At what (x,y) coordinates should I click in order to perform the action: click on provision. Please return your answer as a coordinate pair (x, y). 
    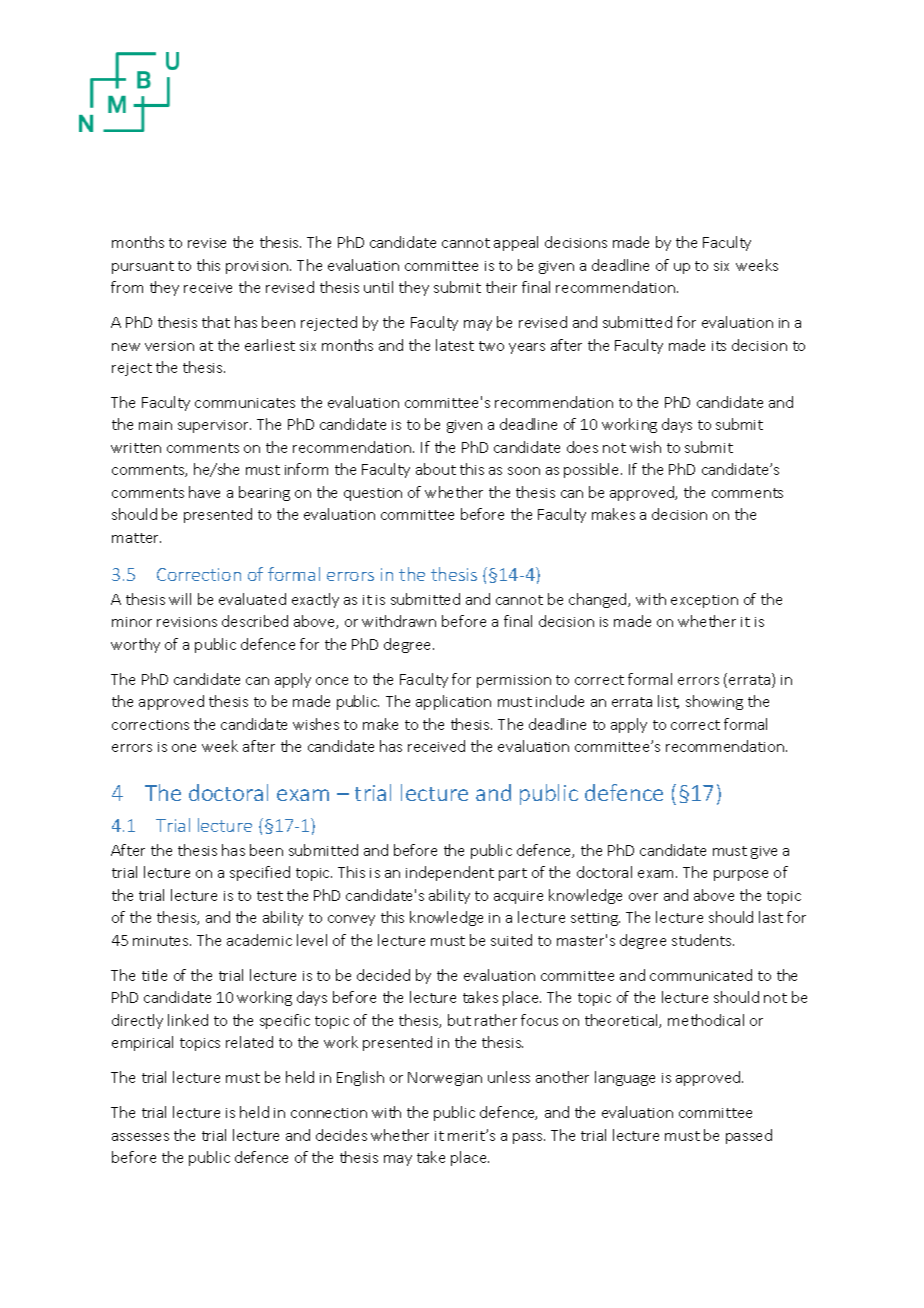
    Looking at the image, I should click on (258, 267).
